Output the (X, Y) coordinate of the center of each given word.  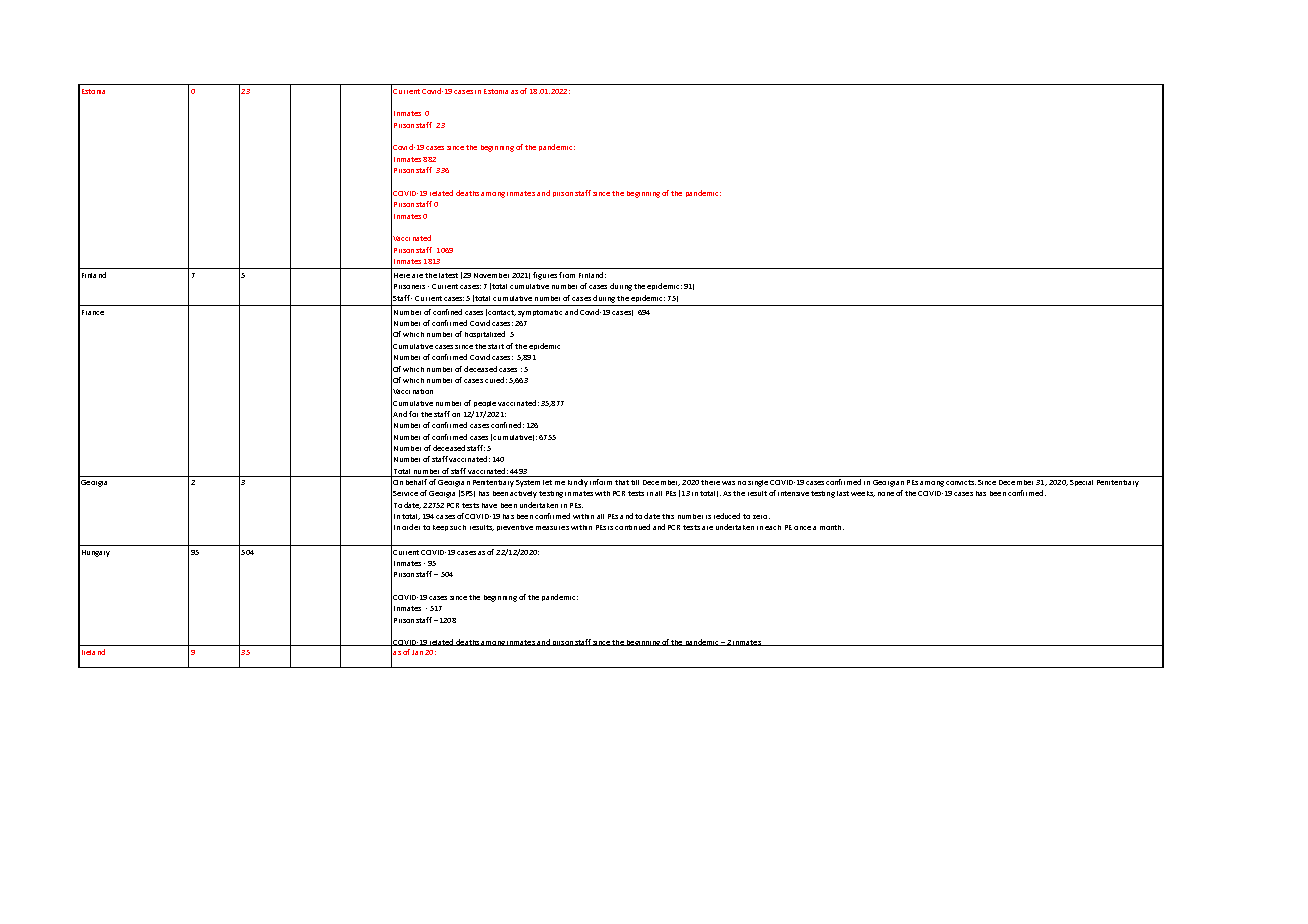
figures (545, 276)
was (728, 483)
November (491, 275)
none (886, 494)
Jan (417, 652)
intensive (793, 493)
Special (1081, 483)
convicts (961, 482)
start (496, 346)
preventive (515, 528)
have (489, 505)
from (567, 275)
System (528, 483)
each (773, 527)
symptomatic (540, 313)
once (802, 528)
